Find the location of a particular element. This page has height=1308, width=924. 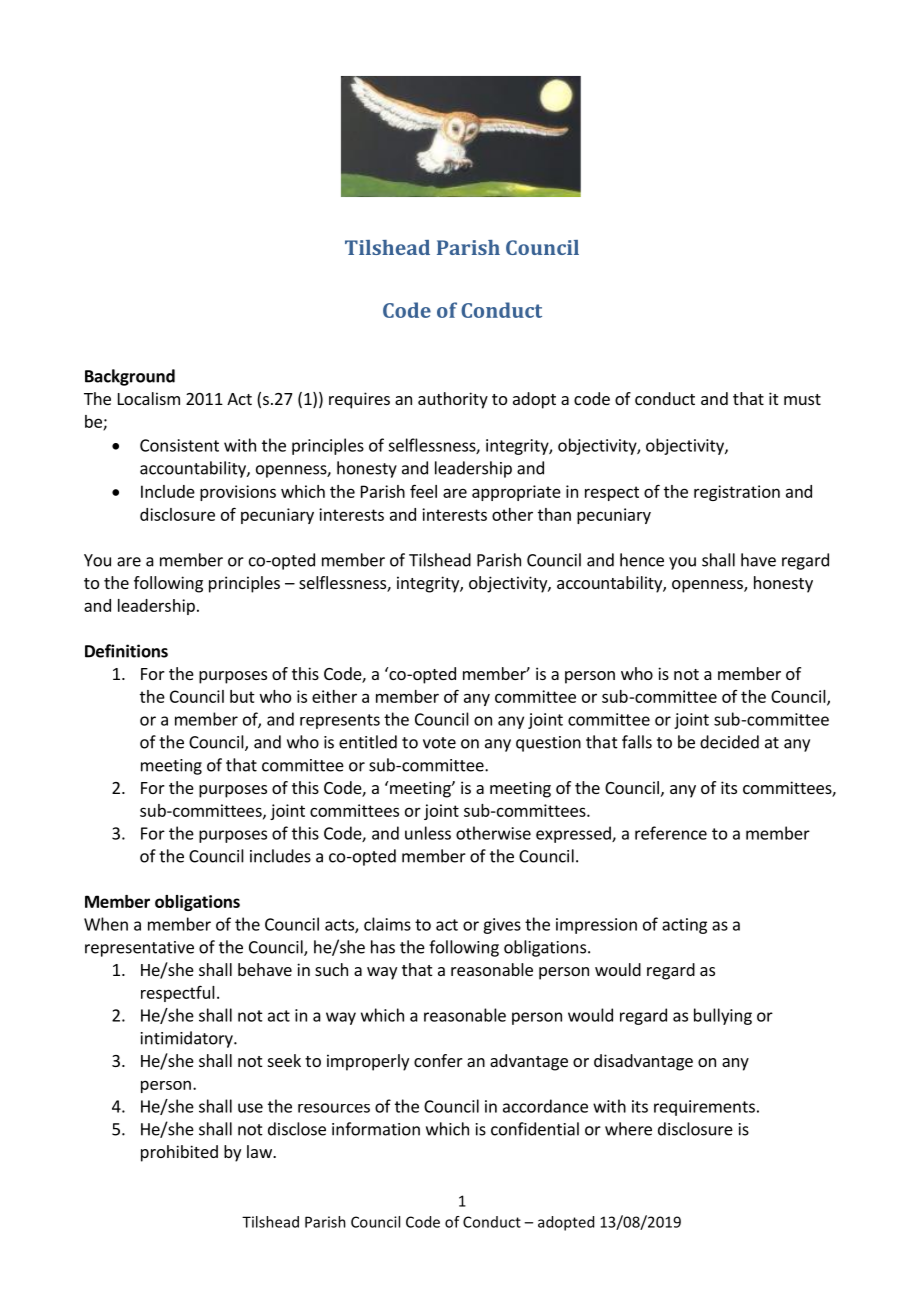

Localism is located at coordinates (149, 398).
